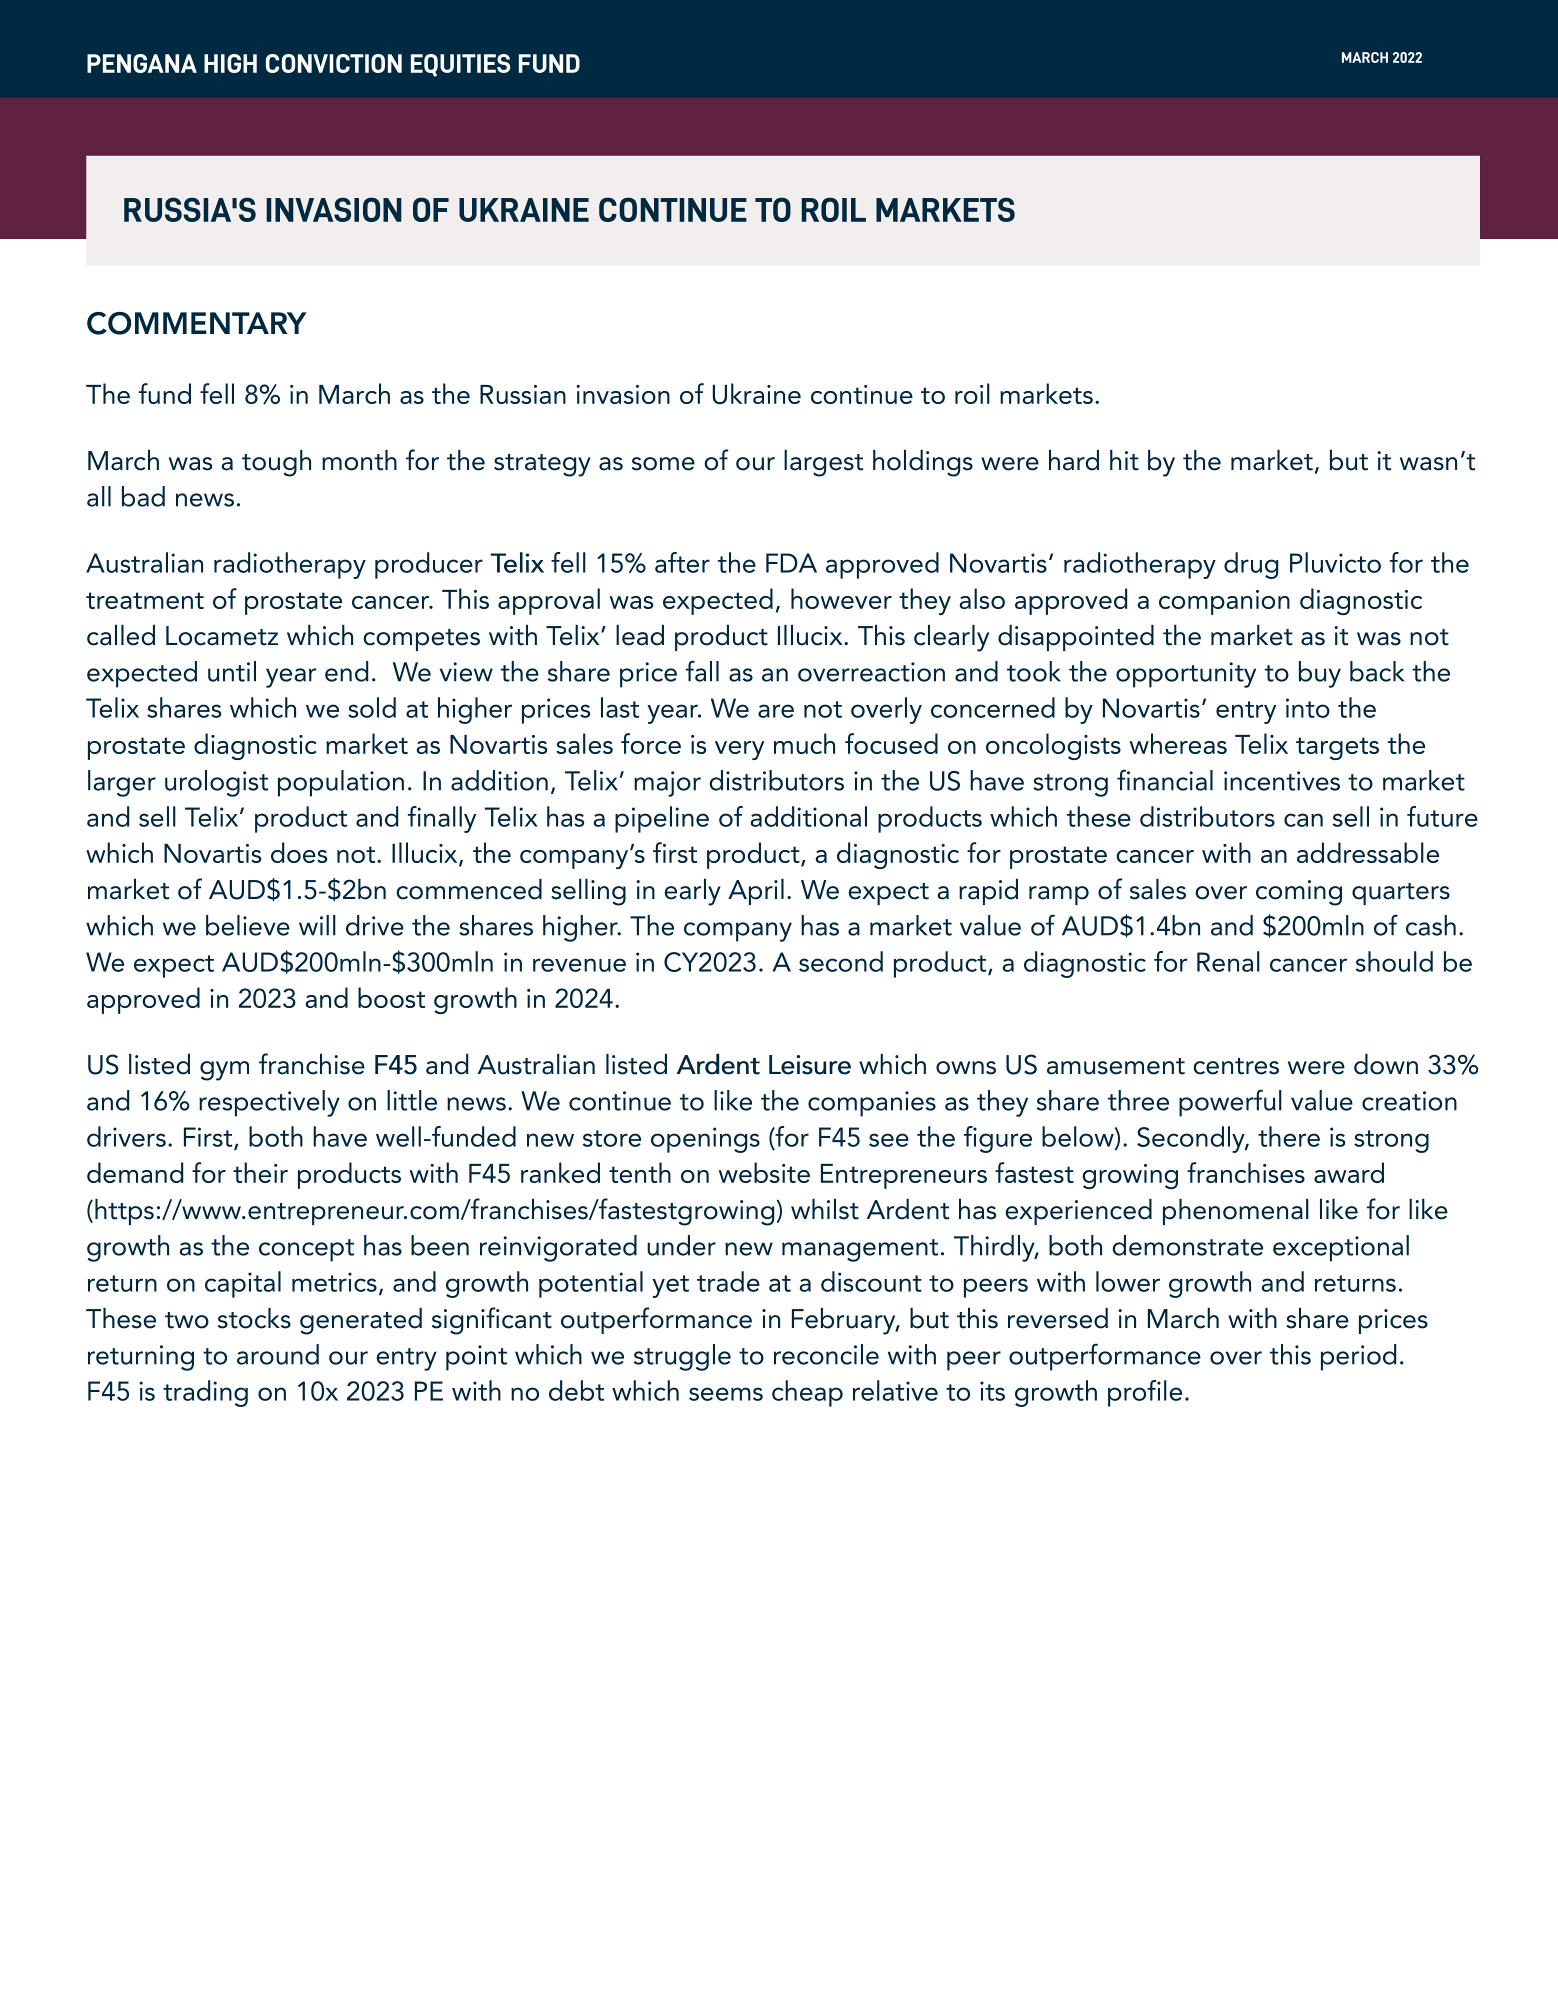 The height and width of the document is (2016, 1558). What do you see at coordinates (823, 463) in the document?
I see `largest` at bounding box center [823, 463].
